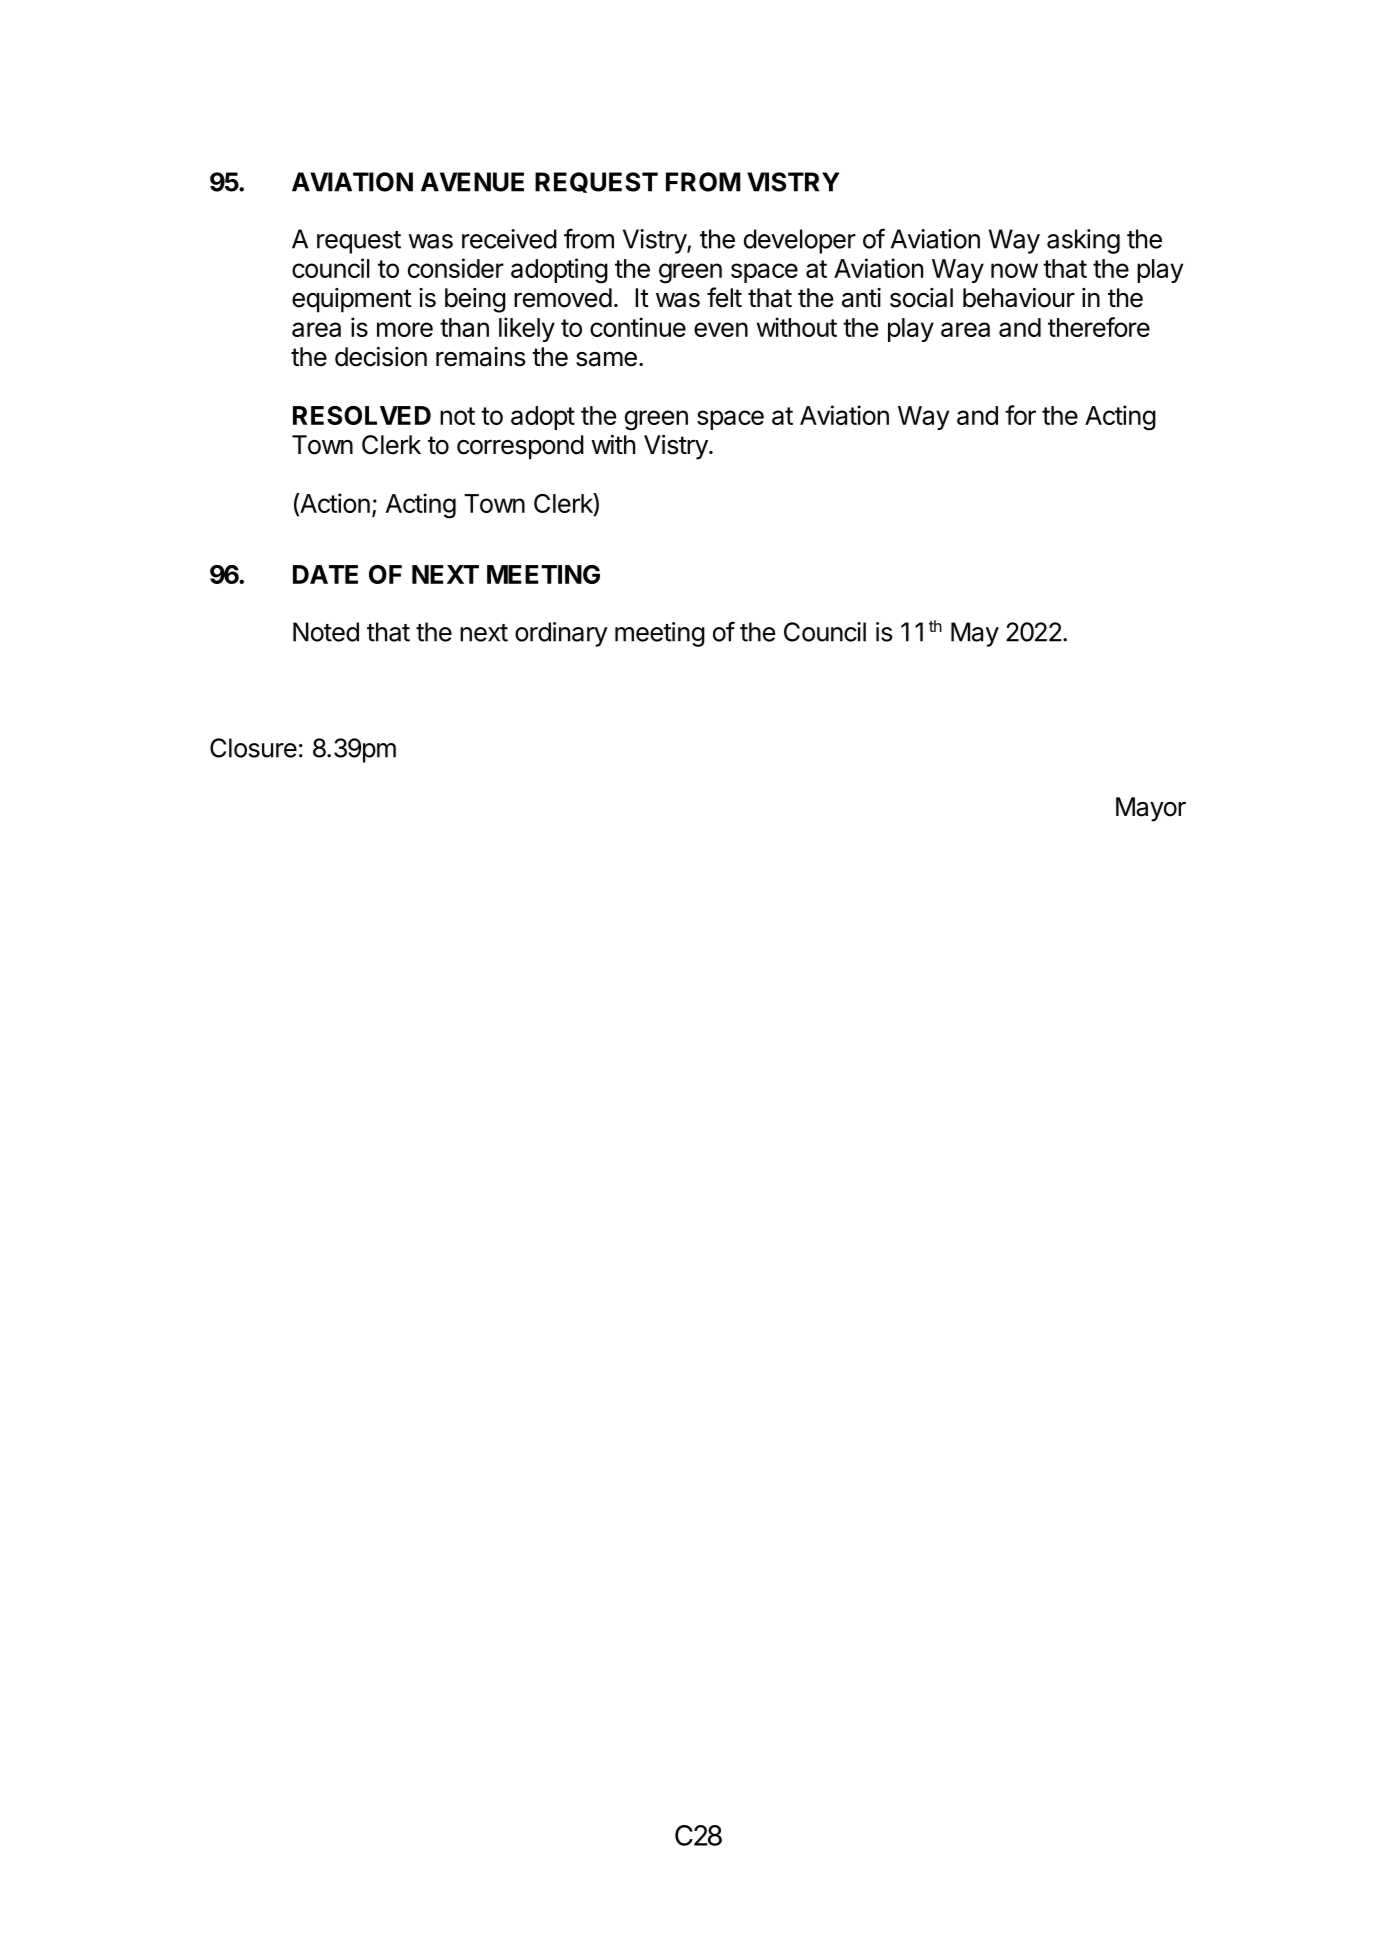 This image has width=1382, height=1955. What do you see at coordinates (1083, 241) in the image?
I see `asking` at bounding box center [1083, 241].
